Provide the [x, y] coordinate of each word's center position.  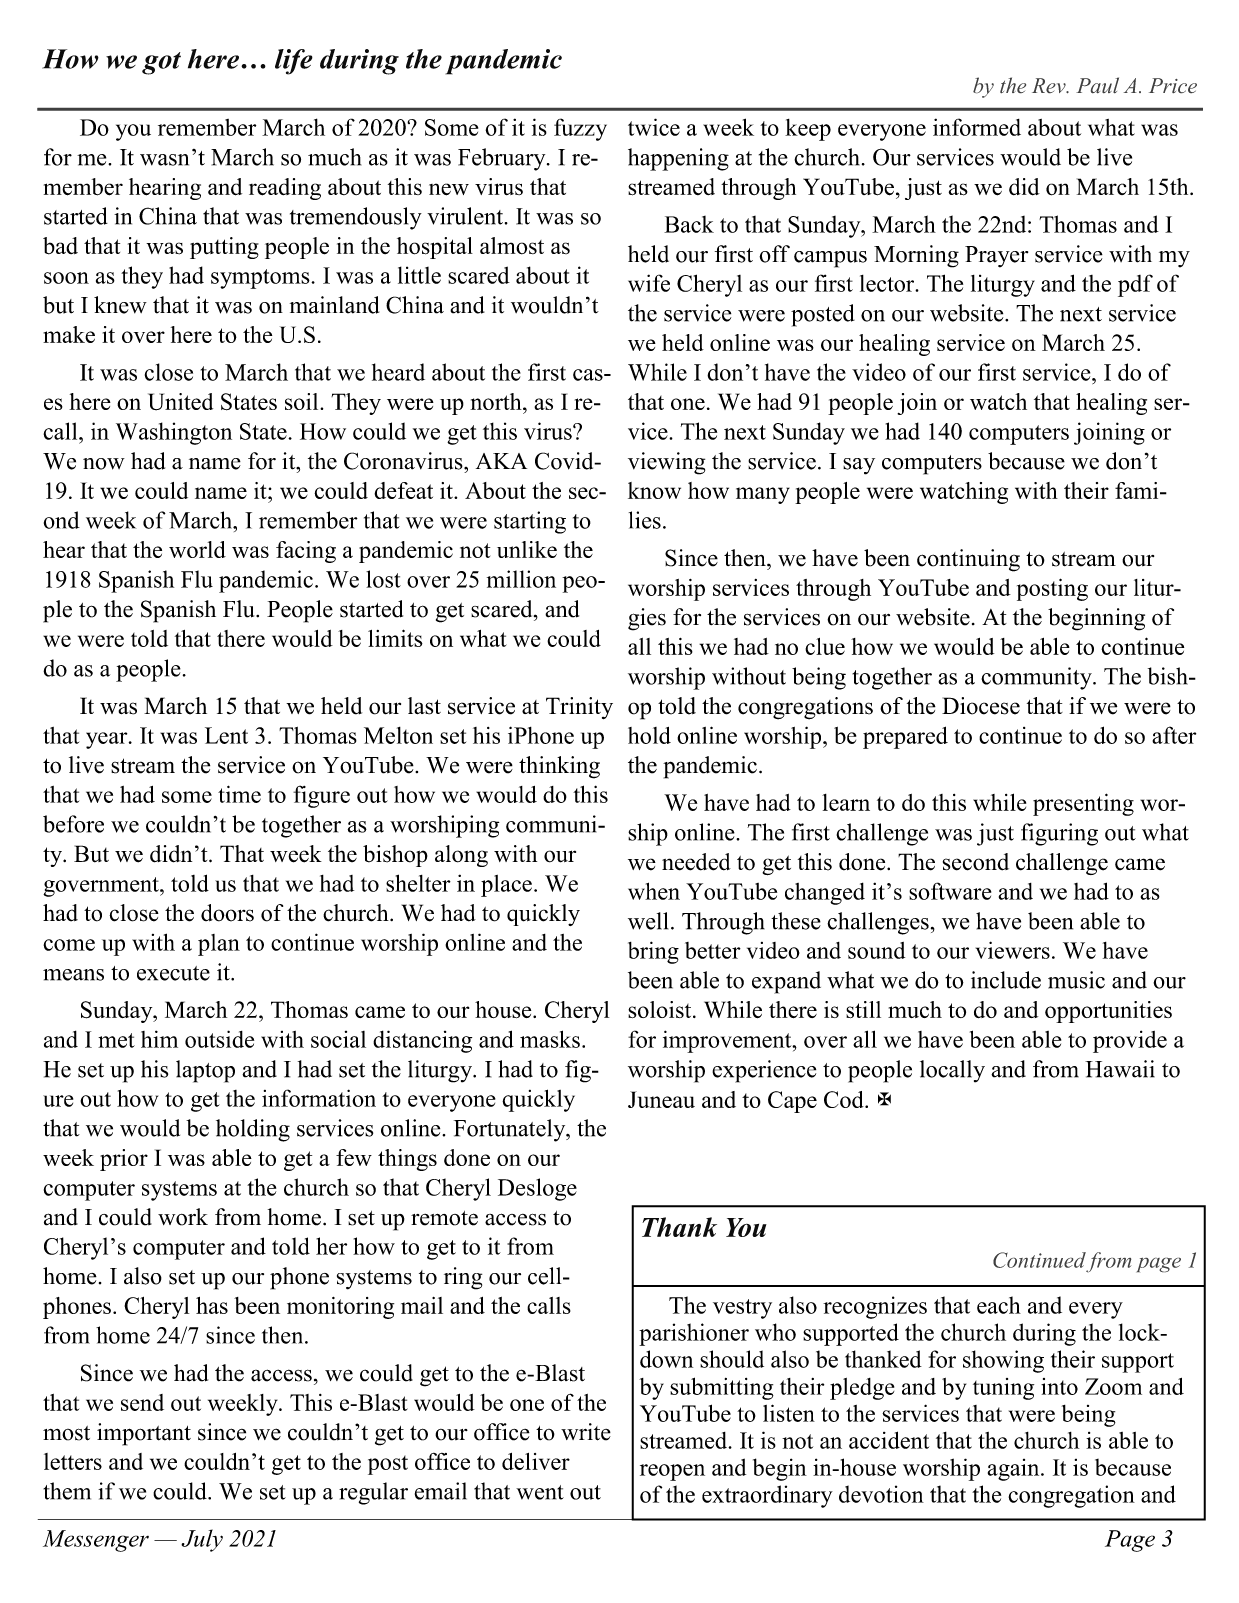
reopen [672, 1472]
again [1015, 1470]
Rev [1050, 85]
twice [654, 127]
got [161, 63]
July [202, 1540]
